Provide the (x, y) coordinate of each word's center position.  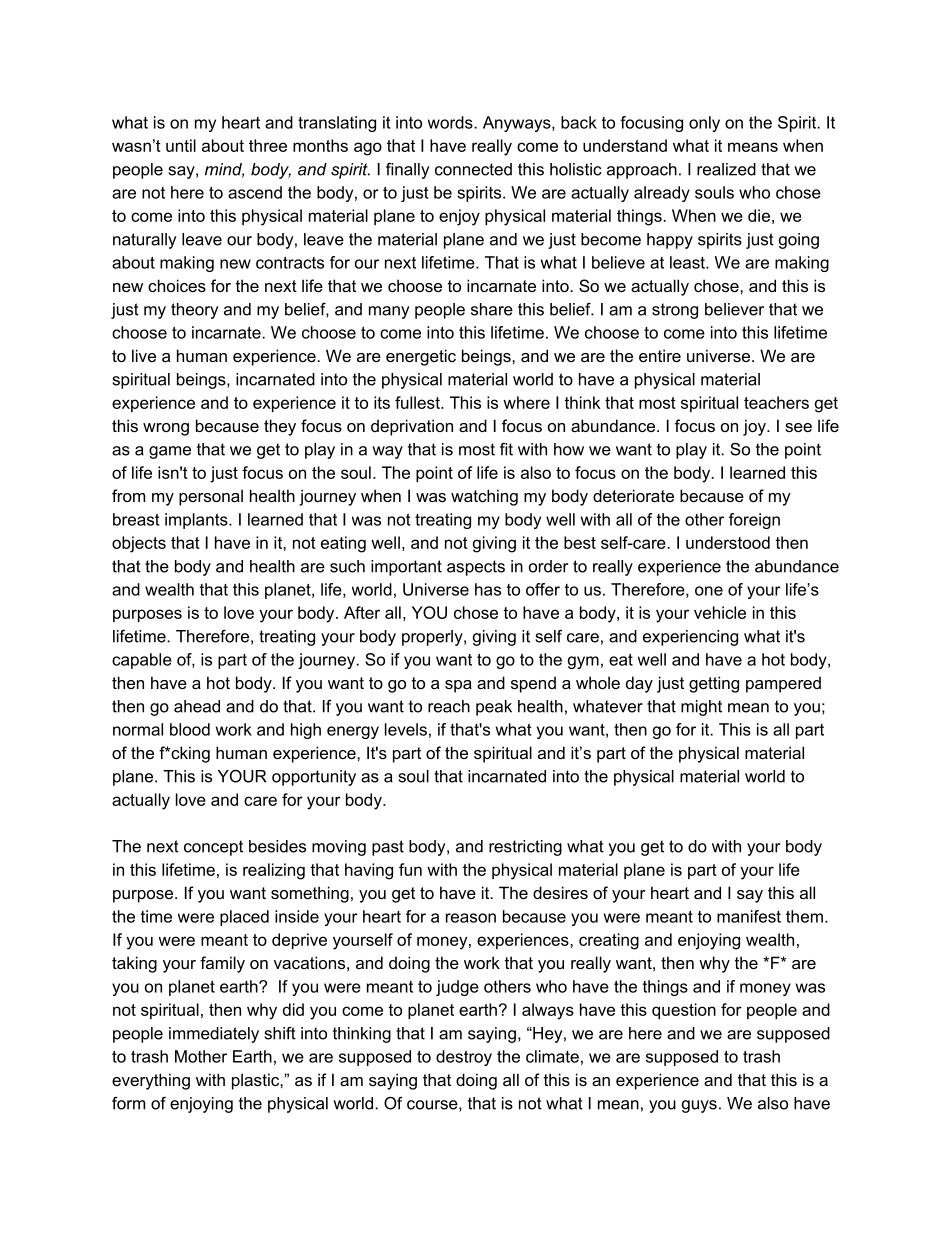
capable (142, 661)
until (181, 145)
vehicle (720, 612)
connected (473, 169)
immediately (214, 1035)
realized (726, 169)
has (488, 589)
